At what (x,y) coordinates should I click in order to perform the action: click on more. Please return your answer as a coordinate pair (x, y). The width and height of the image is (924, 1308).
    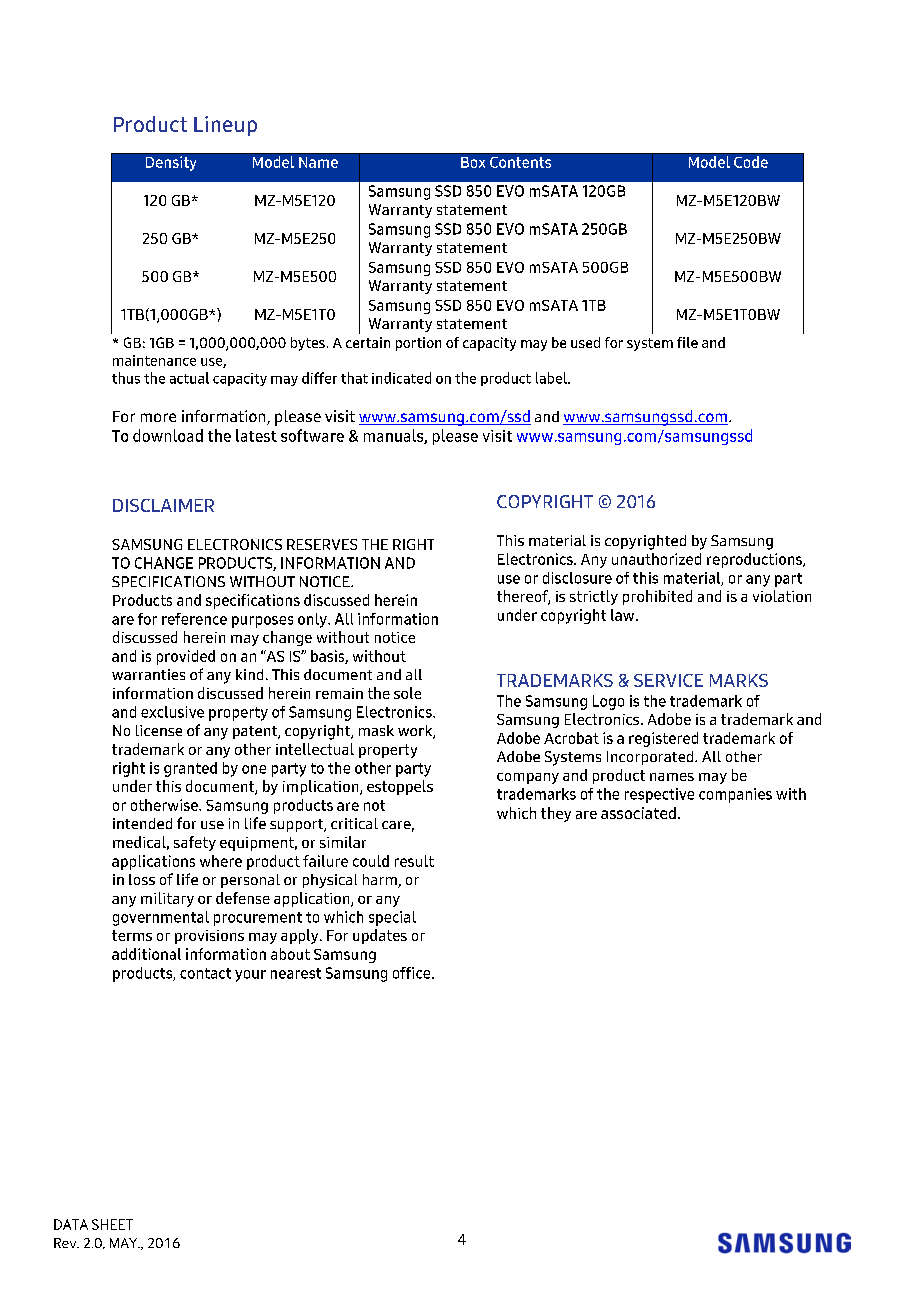
    Looking at the image, I should click on (158, 417).
